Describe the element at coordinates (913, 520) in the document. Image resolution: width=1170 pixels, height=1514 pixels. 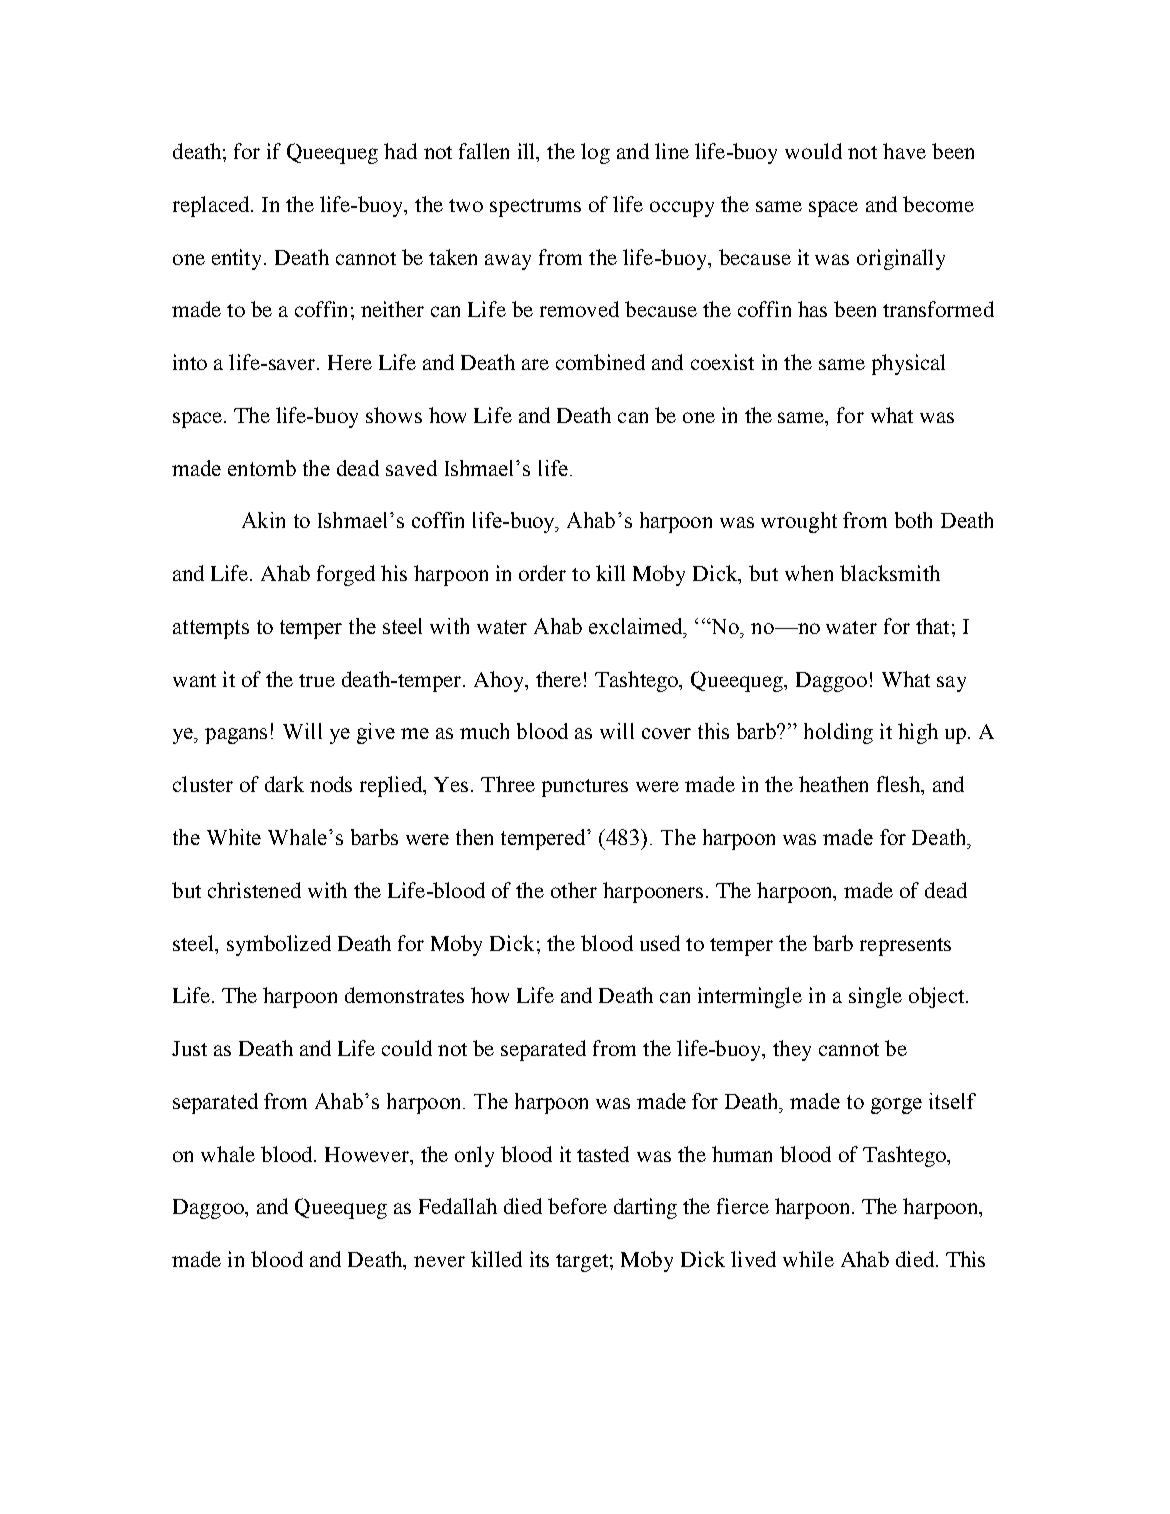
I see `both` at that location.
